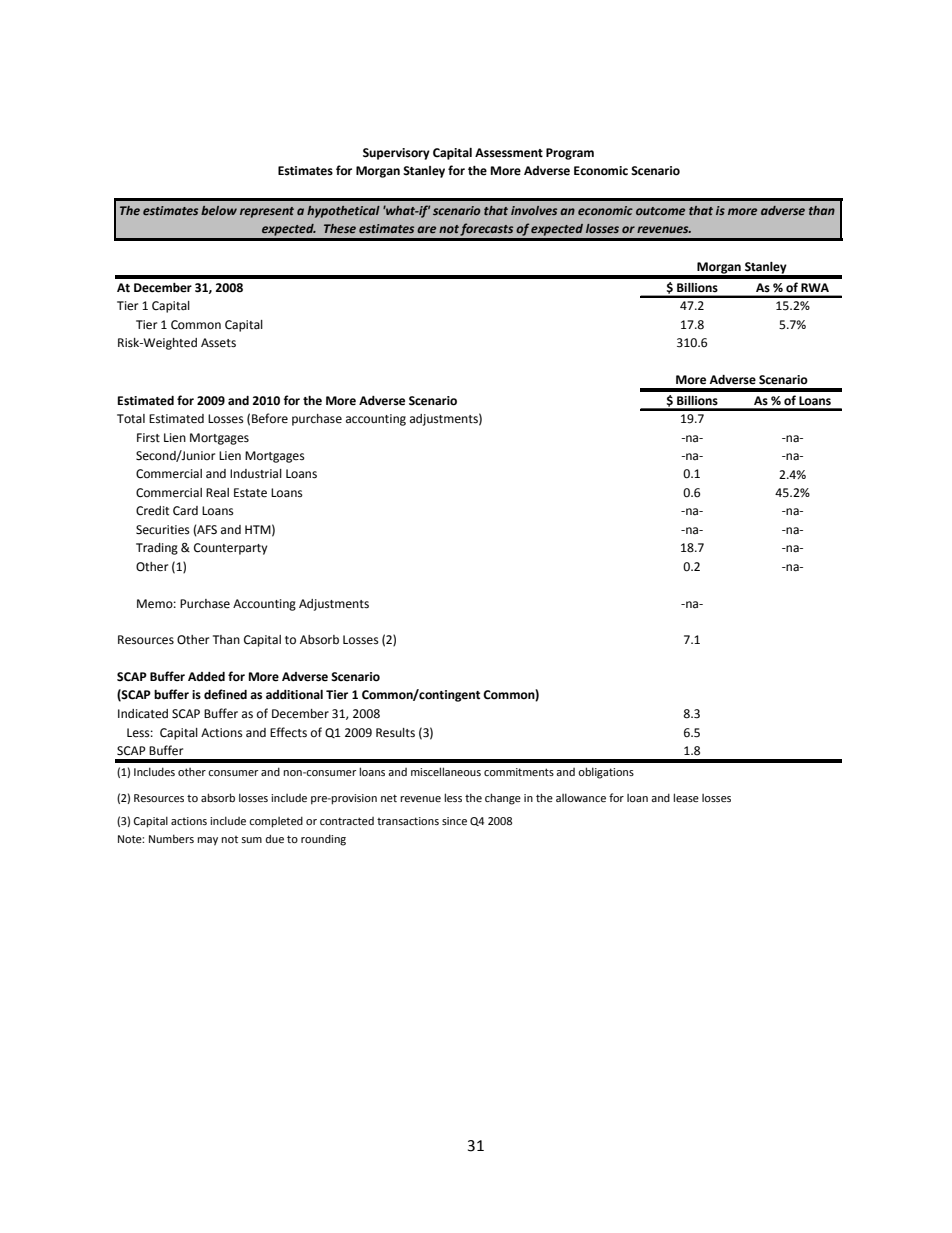 The width and height of the screenshot is (952, 1233). I want to click on below, so click(219, 210).
